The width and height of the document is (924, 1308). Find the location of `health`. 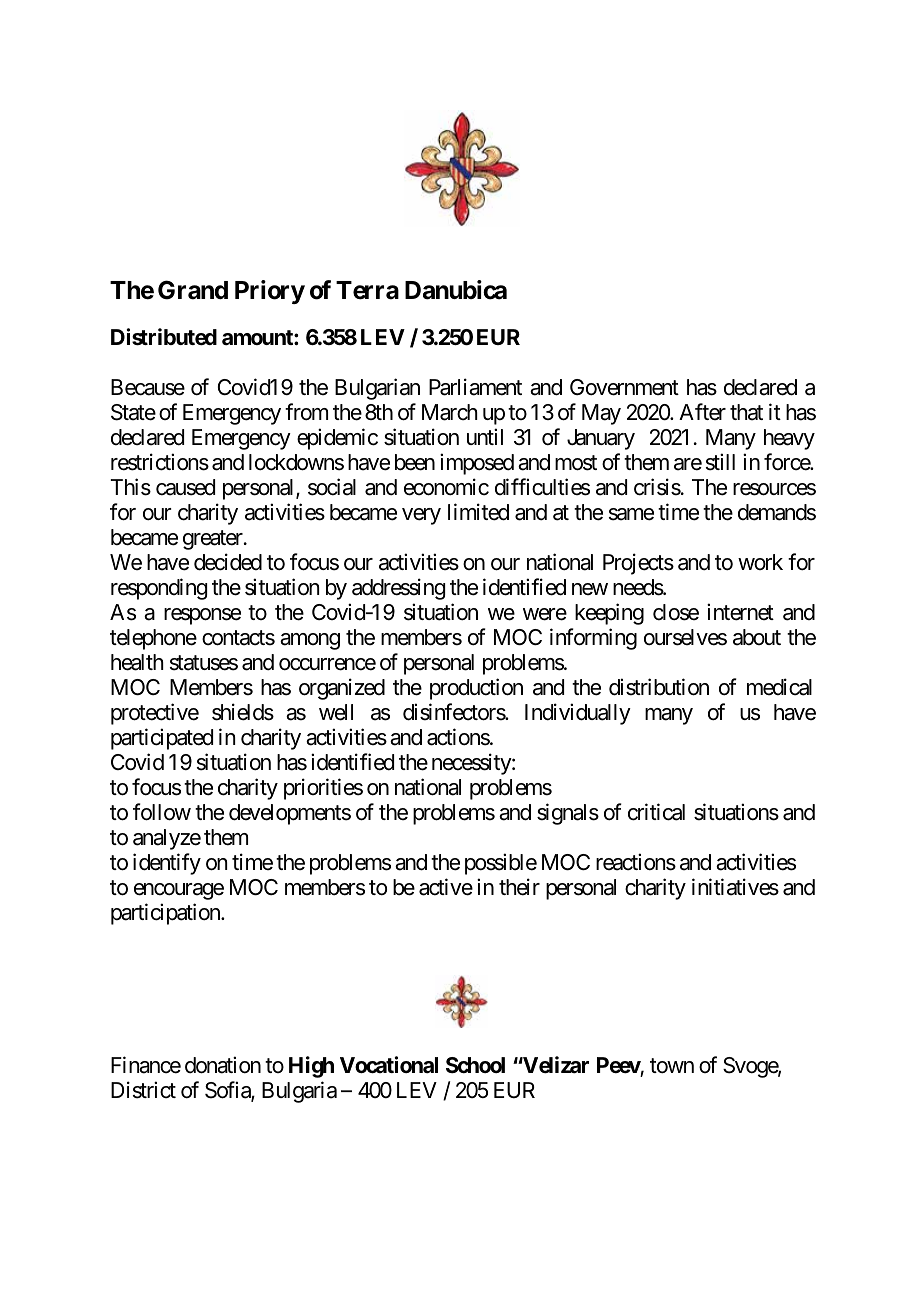

health is located at coordinates (137, 662).
